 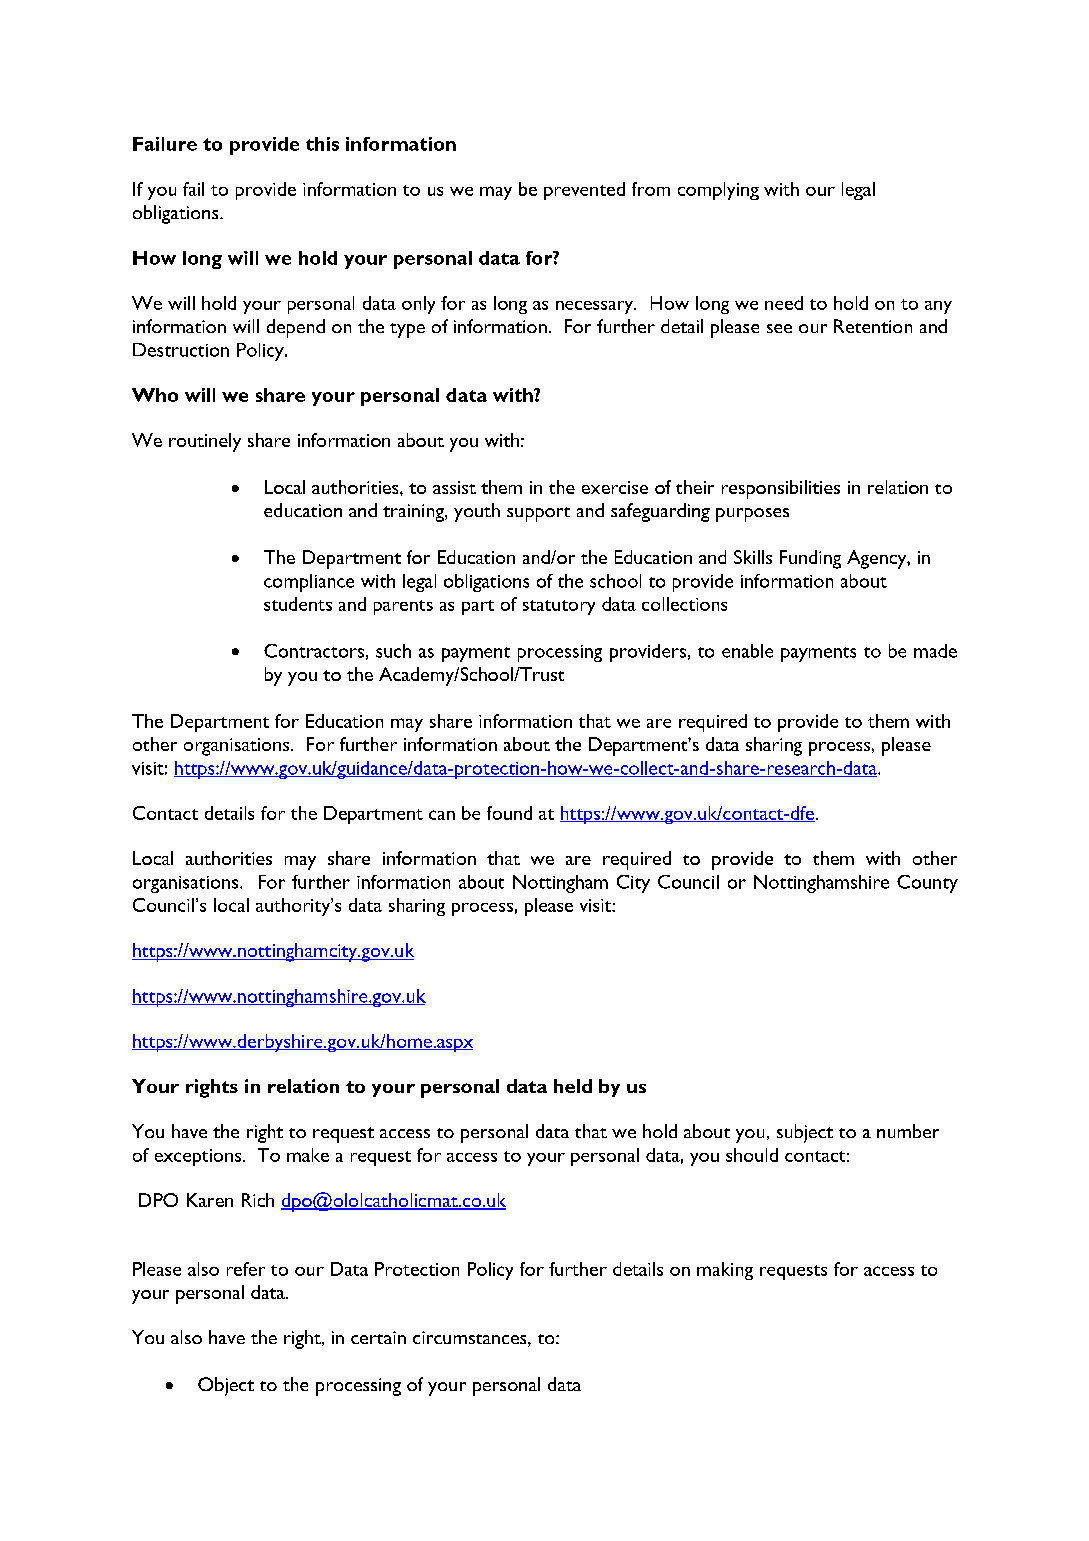 What do you see at coordinates (378, 1337) in the image?
I see `certain` at bounding box center [378, 1337].
